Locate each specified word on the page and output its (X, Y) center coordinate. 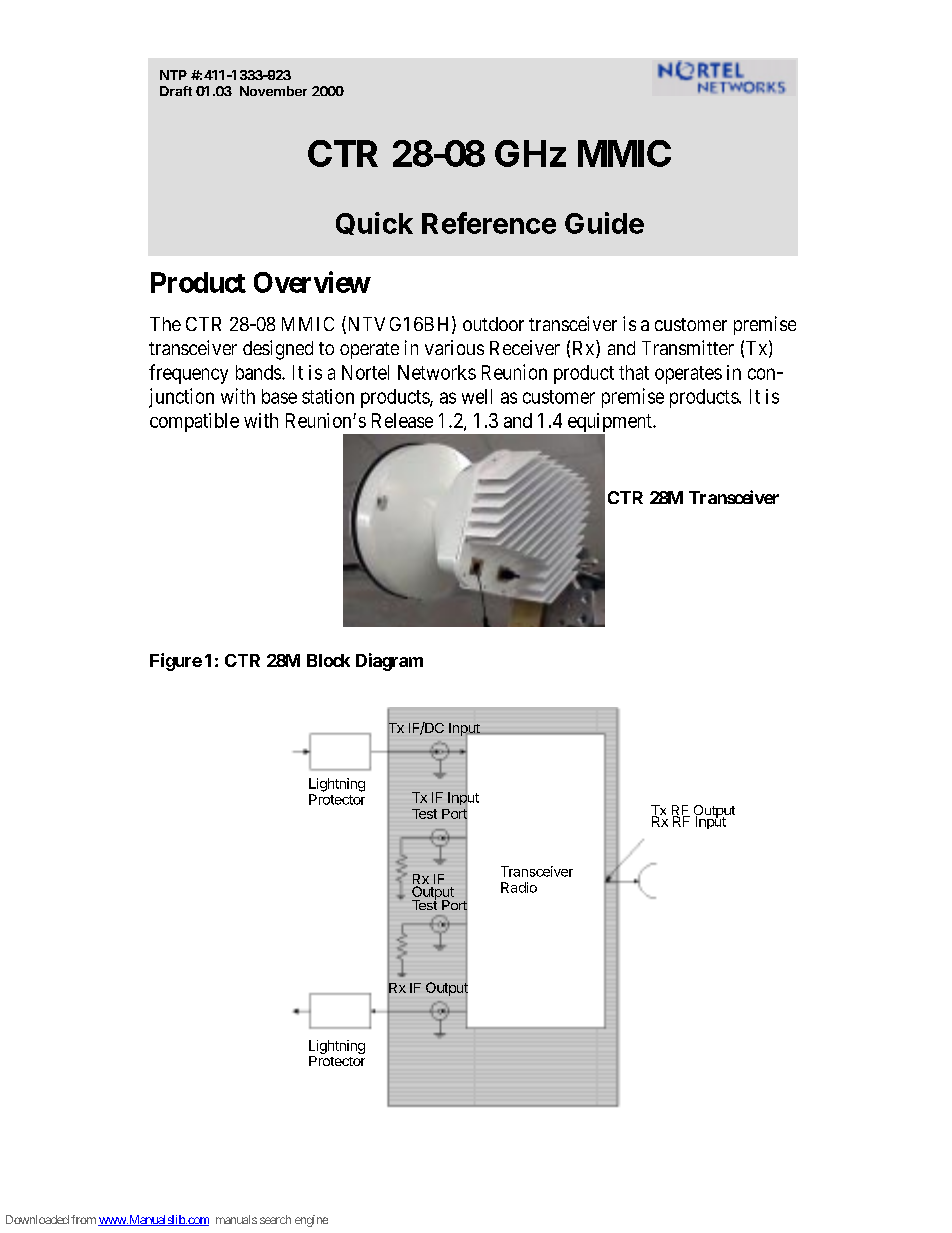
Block (328, 660)
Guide (604, 223)
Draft (176, 91)
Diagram (389, 662)
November (273, 91)
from (83, 1219)
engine (311, 1221)
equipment (611, 422)
